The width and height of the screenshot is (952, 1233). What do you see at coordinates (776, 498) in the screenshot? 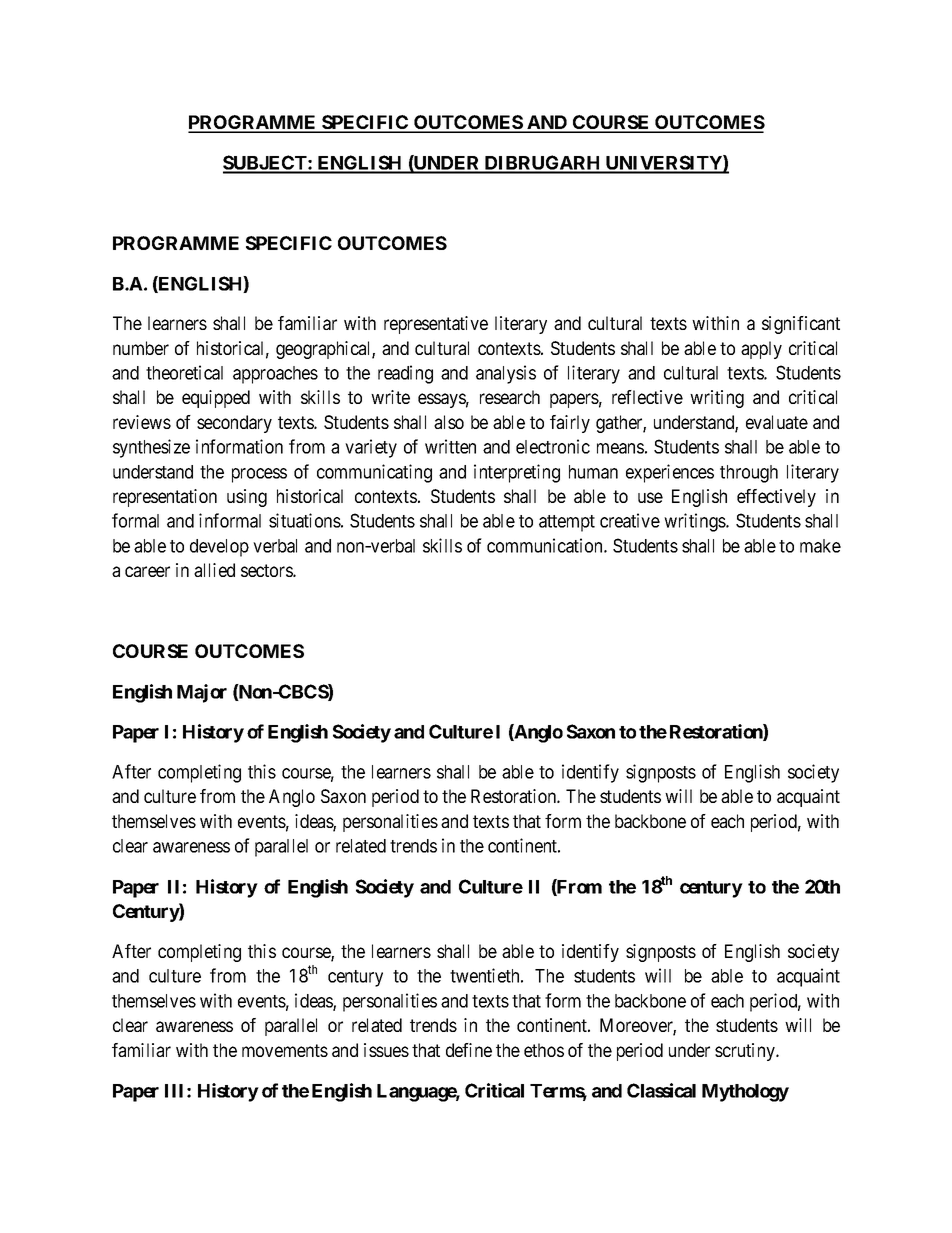
I see `effectively` at bounding box center [776, 498].
